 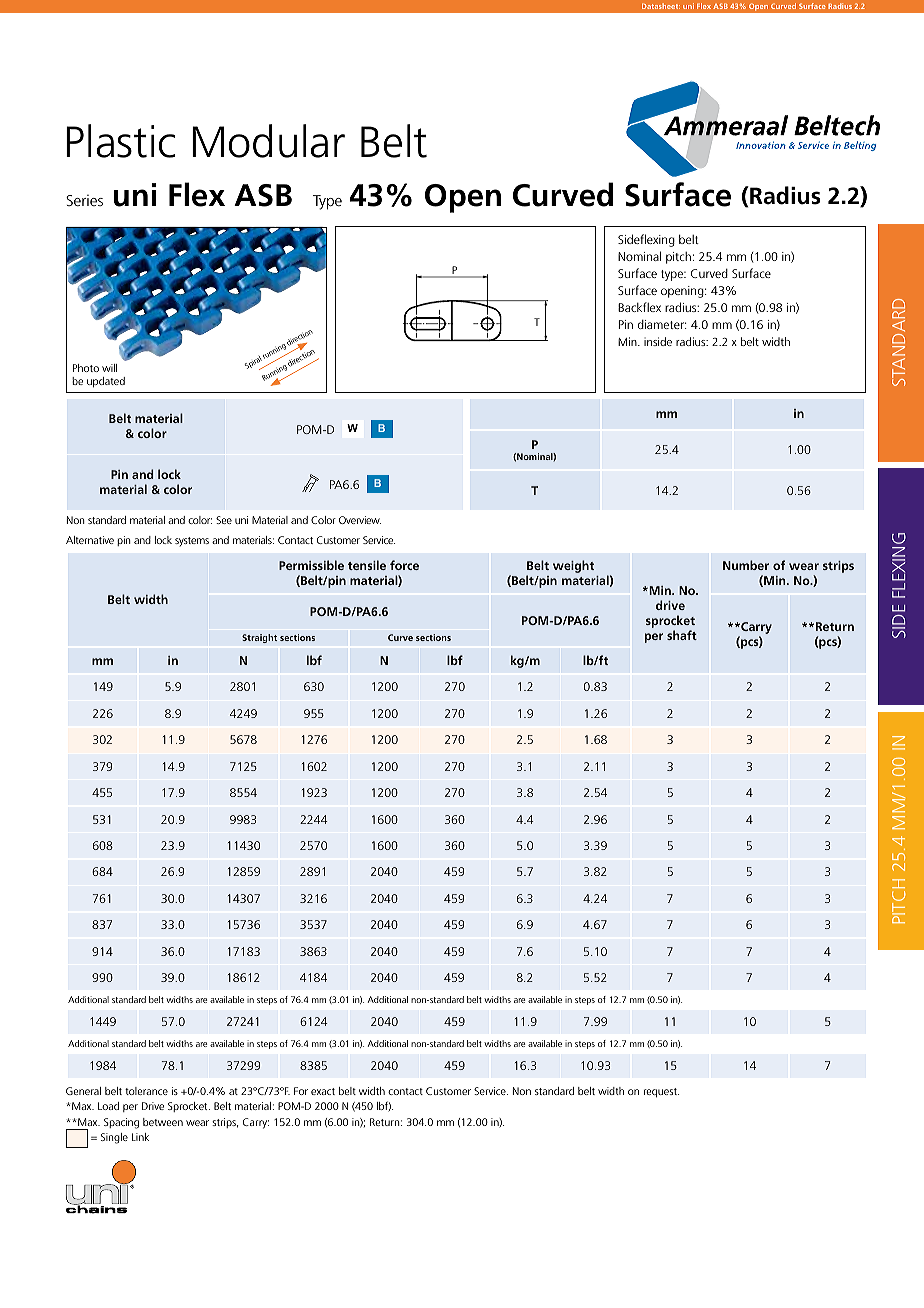 I want to click on tolerance, so click(x=146, y=1091).
